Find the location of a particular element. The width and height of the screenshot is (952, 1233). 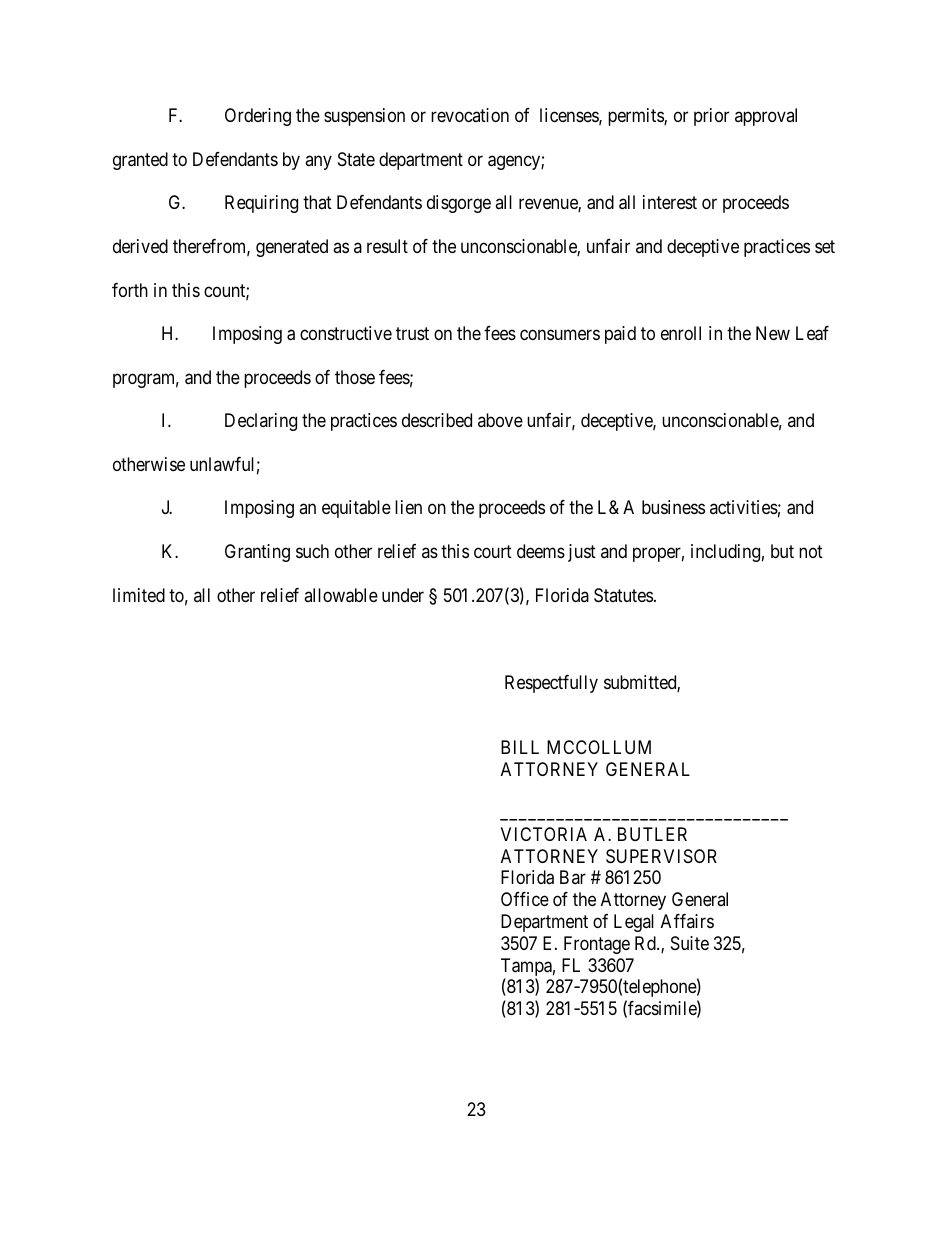

business is located at coordinates (673, 507).
